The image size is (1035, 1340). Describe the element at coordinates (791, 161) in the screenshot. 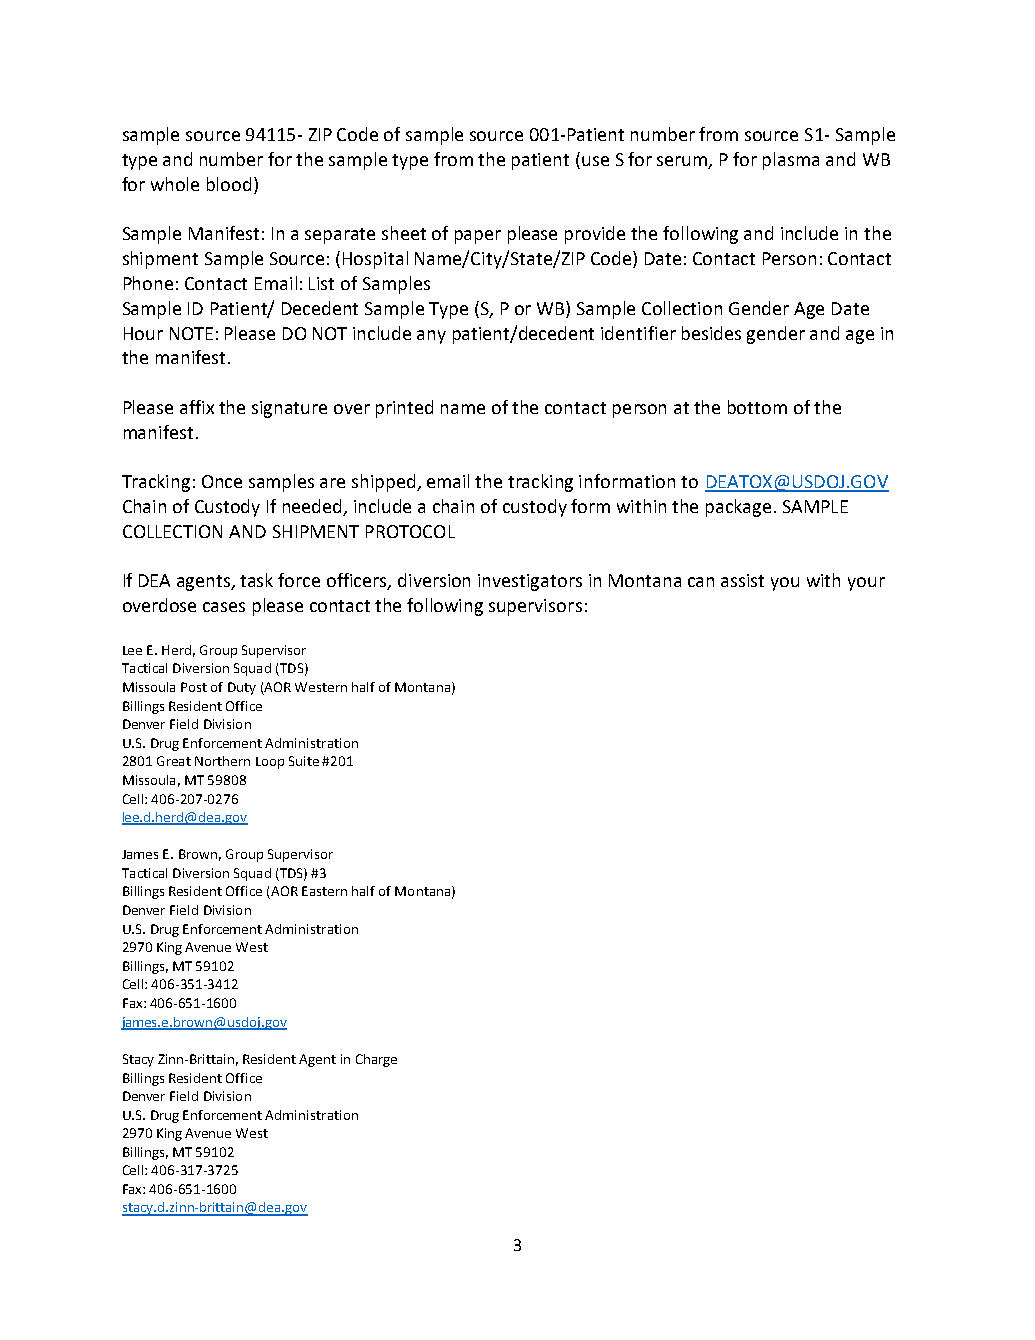

I see `plasma` at that location.
